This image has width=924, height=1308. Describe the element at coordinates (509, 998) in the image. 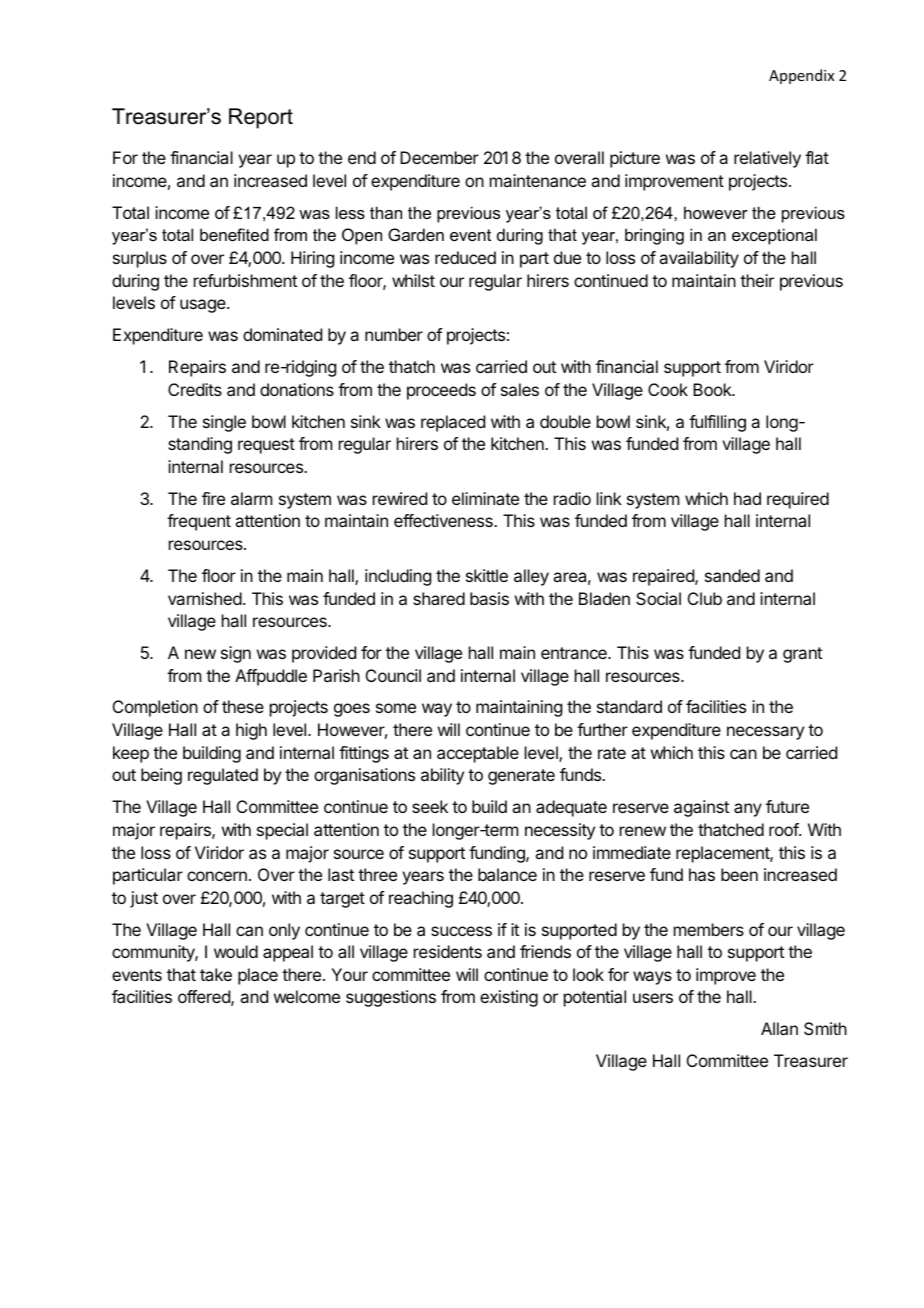

I see `existing` at that location.
